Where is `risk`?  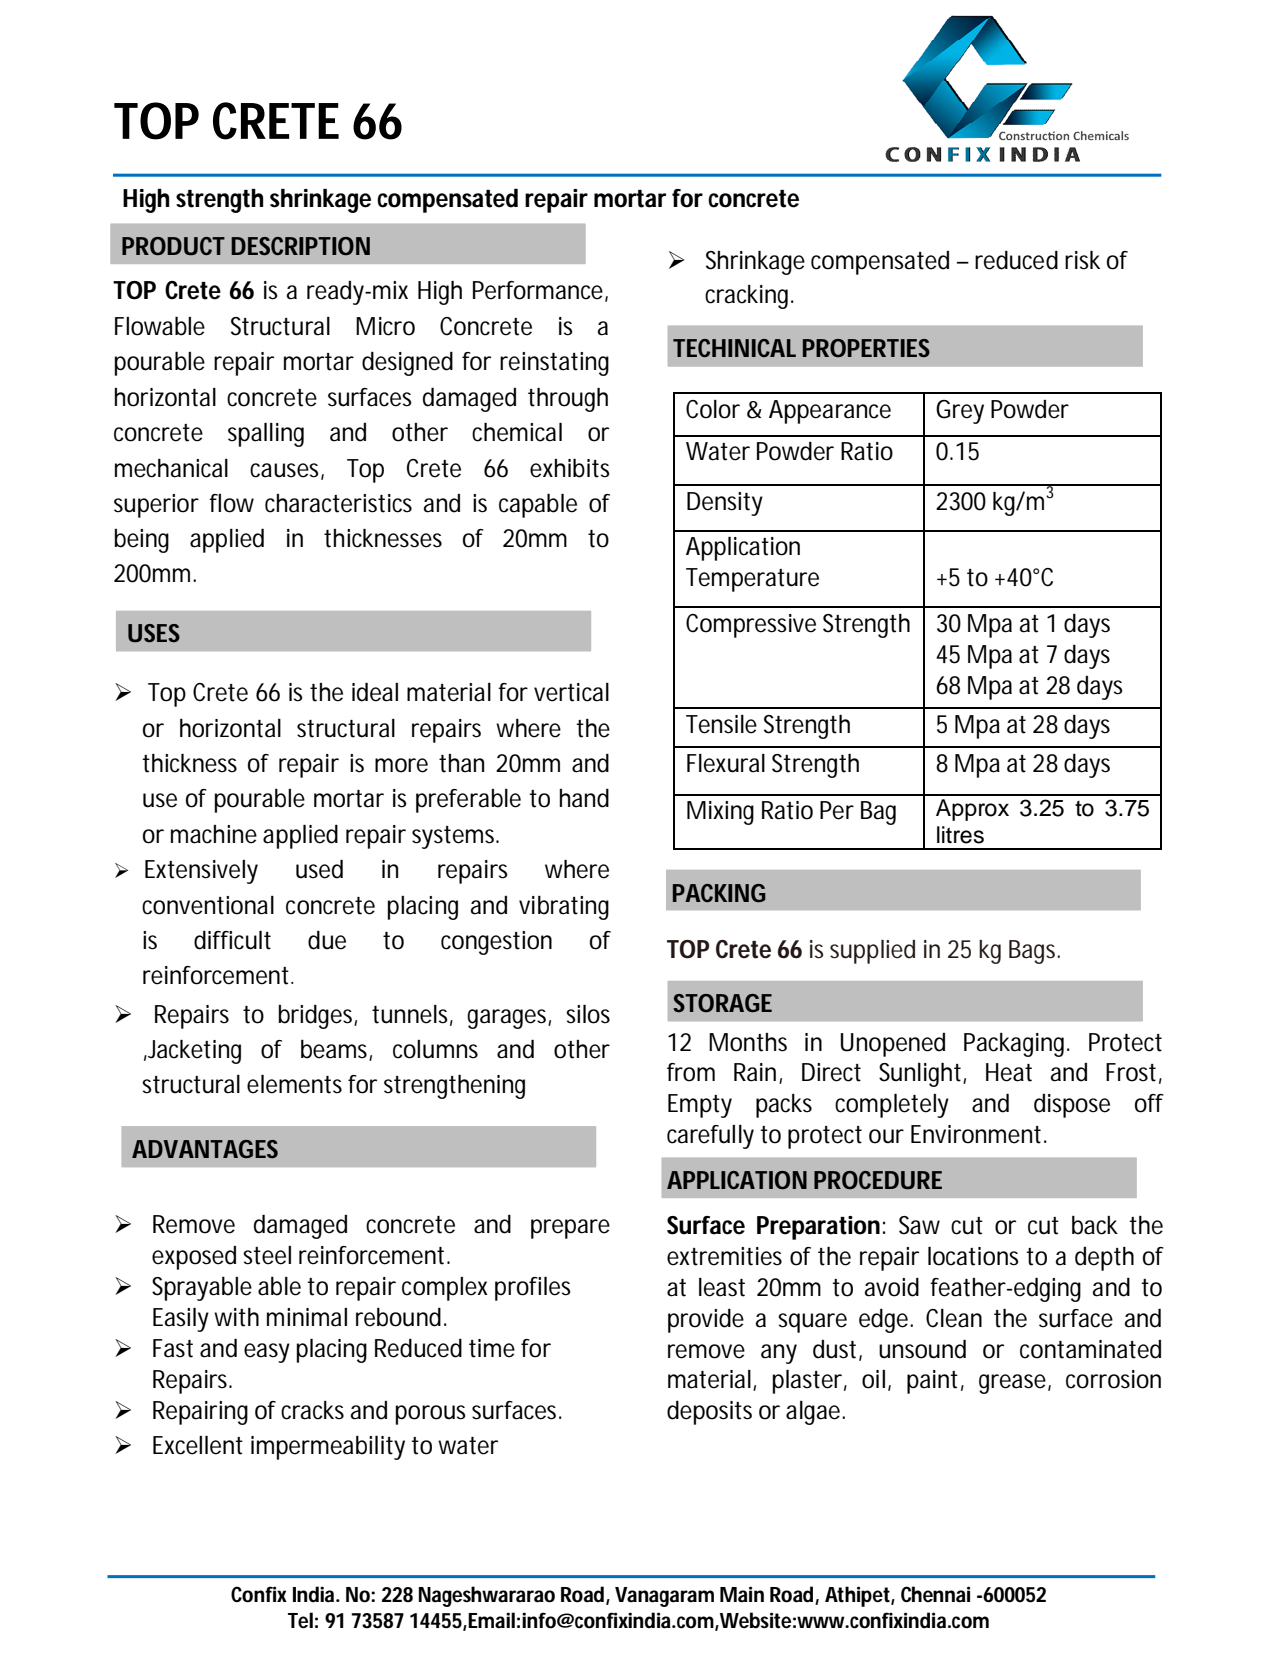
risk is located at coordinates (1082, 260).
